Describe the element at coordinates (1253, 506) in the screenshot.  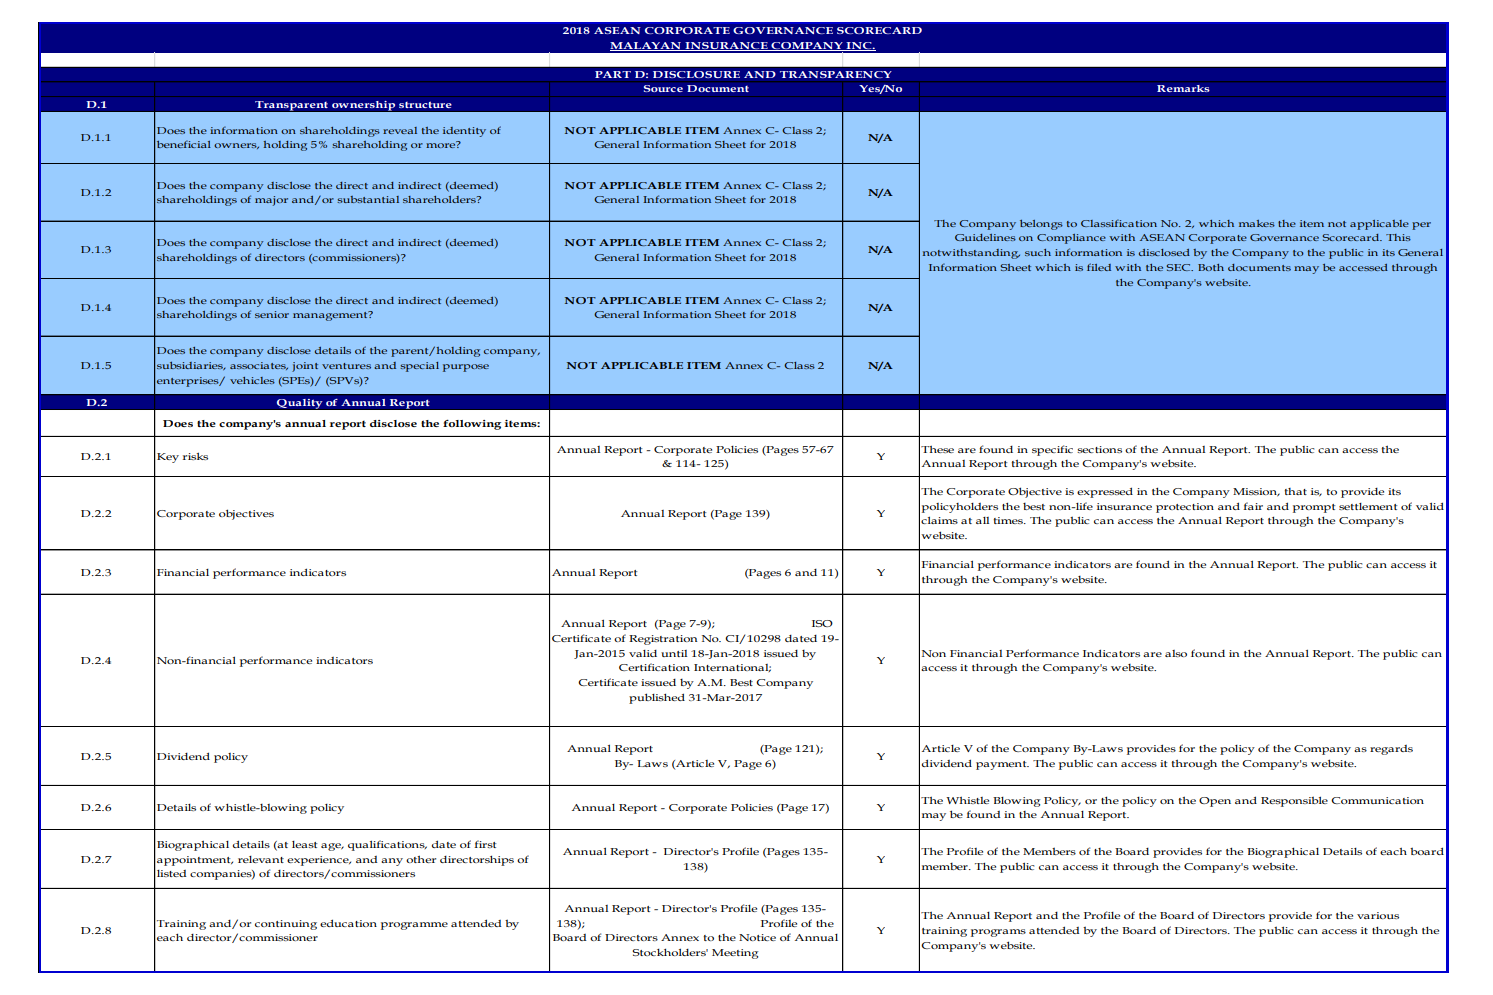
I see `fair` at that location.
